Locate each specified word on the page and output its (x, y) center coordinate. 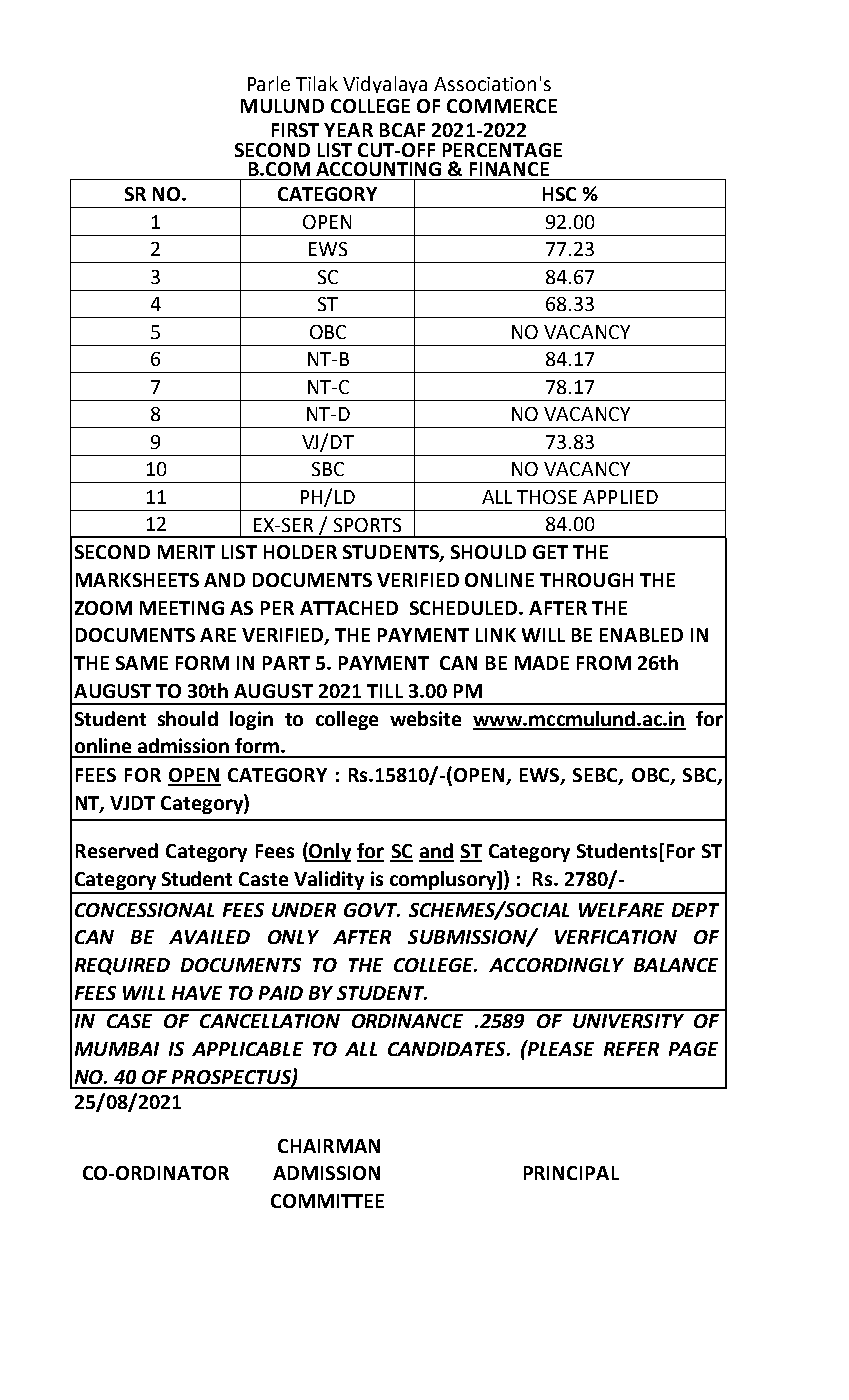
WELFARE (621, 910)
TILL (385, 691)
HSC (559, 194)
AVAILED (209, 937)
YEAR (348, 130)
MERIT (186, 552)
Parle (269, 83)
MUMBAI (117, 1049)
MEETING (182, 608)
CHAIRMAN (329, 1146)
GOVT (372, 910)
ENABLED (641, 635)
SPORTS (367, 525)
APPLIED (620, 497)
